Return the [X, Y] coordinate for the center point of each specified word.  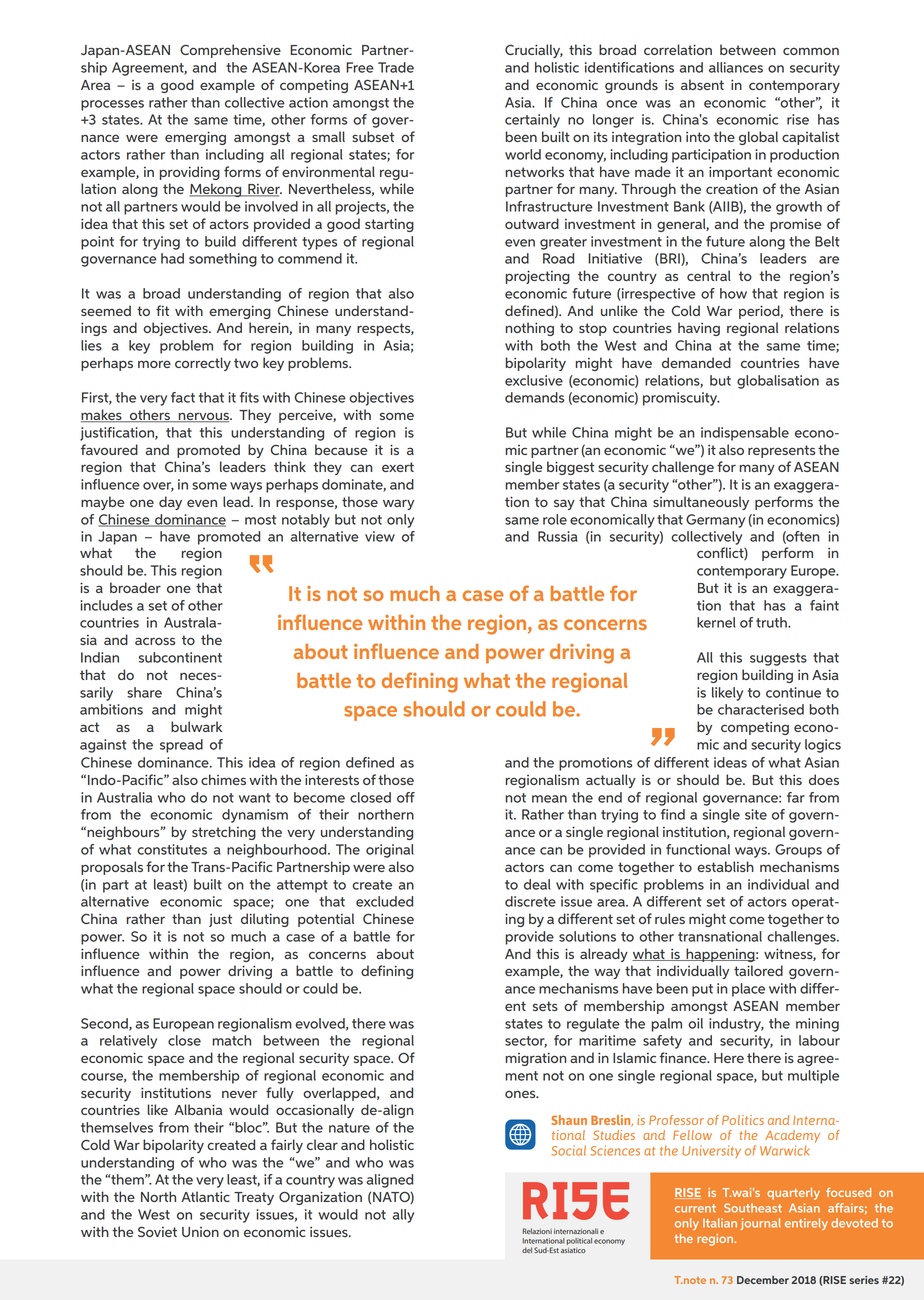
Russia [558, 536]
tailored [758, 970]
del [527, 1250]
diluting [265, 920]
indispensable [745, 434]
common [811, 51]
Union [200, 1232]
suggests [778, 659]
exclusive [534, 380]
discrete [530, 901]
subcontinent [180, 657]
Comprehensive [230, 51]
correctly [203, 364]
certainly [532, 121]
